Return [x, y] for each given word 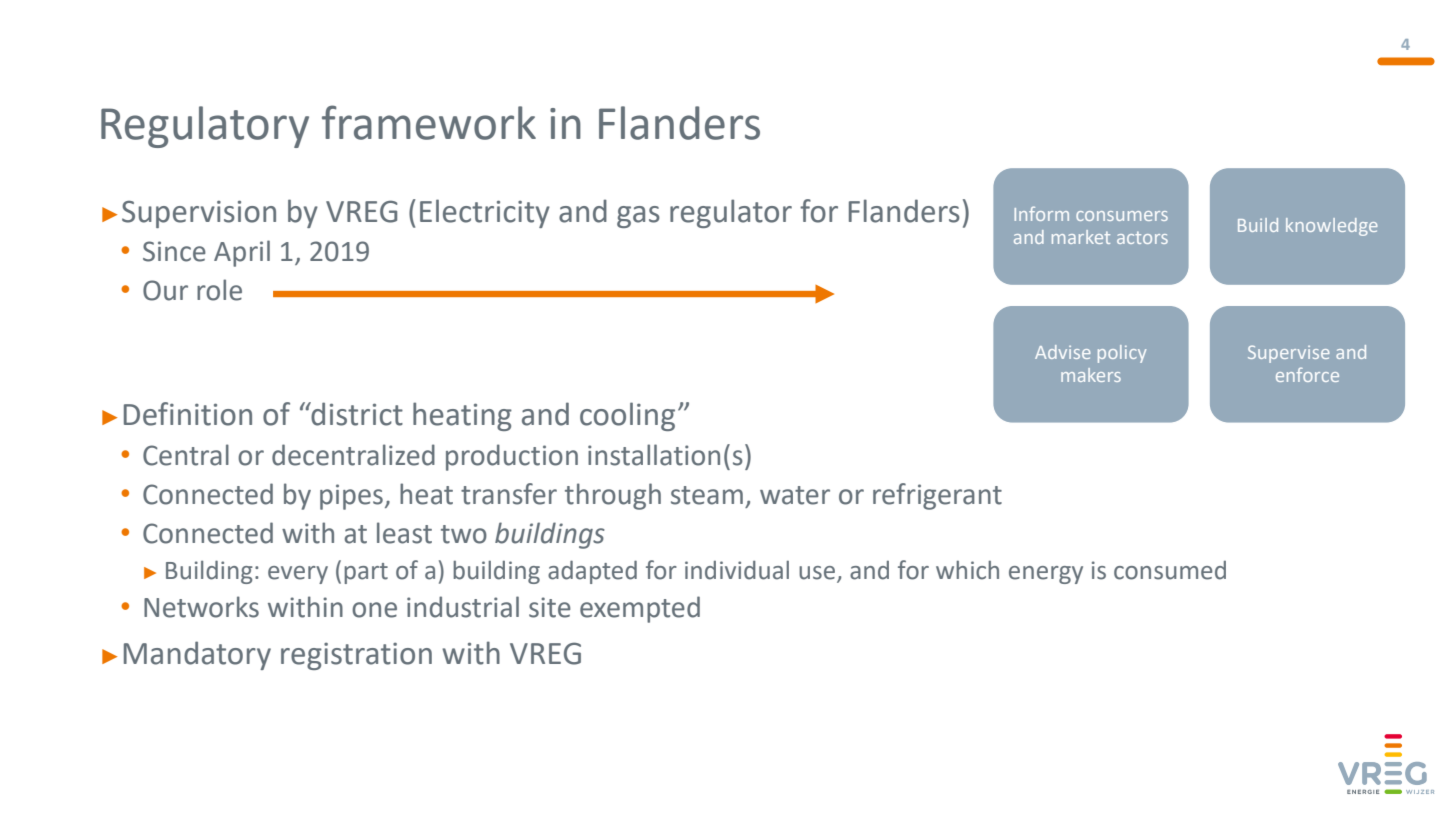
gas [638, 217]
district [356, 414]
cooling [627, 416]
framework [429, 122]
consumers [1122, 216]
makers [1091, 375]
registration [356, 656]
